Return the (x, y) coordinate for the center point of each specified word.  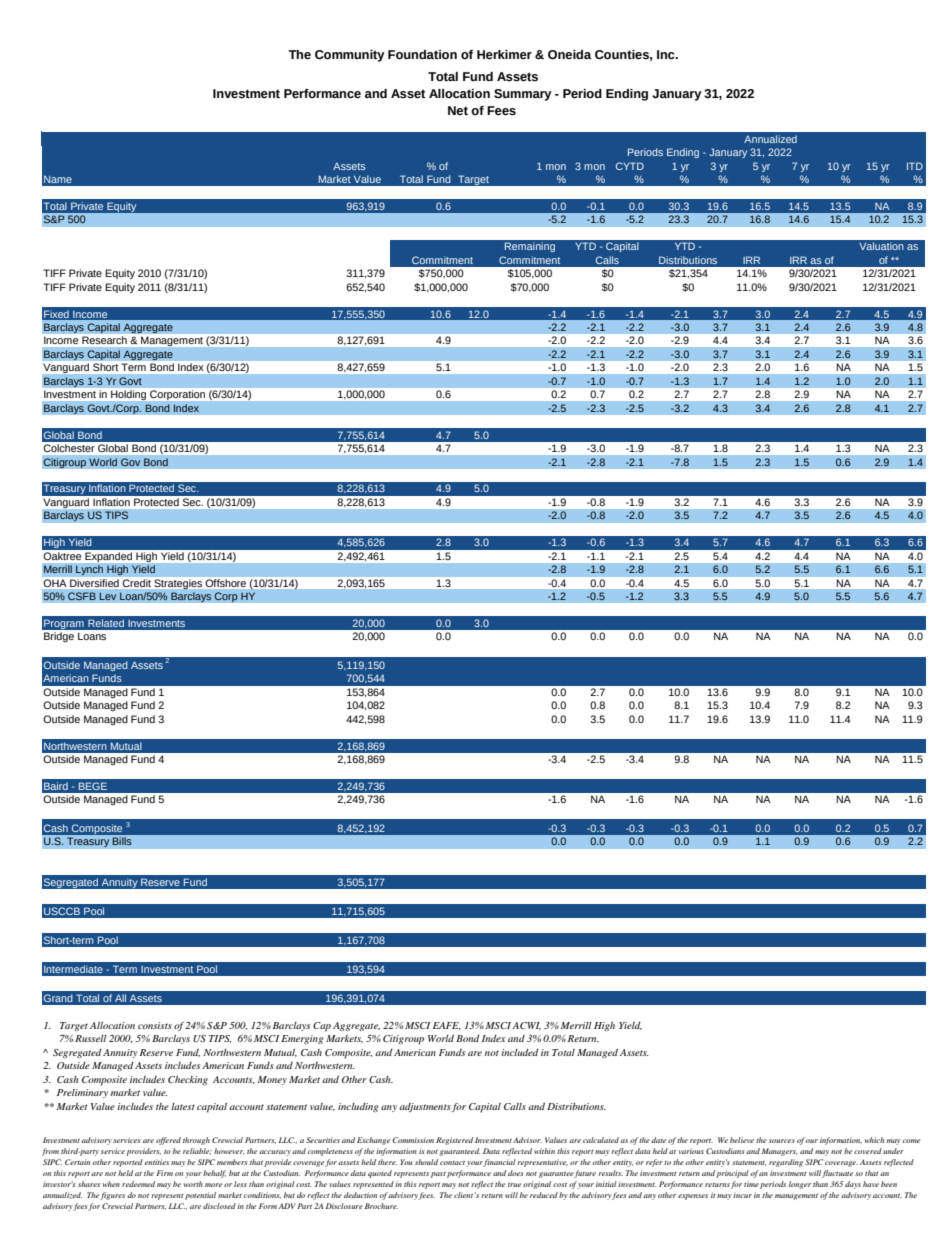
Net (458, 111)
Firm (164, 1173)
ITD (915, 166)
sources (781, 1141)
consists (155, 1025)
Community (350, 56)
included (520, 1052)
